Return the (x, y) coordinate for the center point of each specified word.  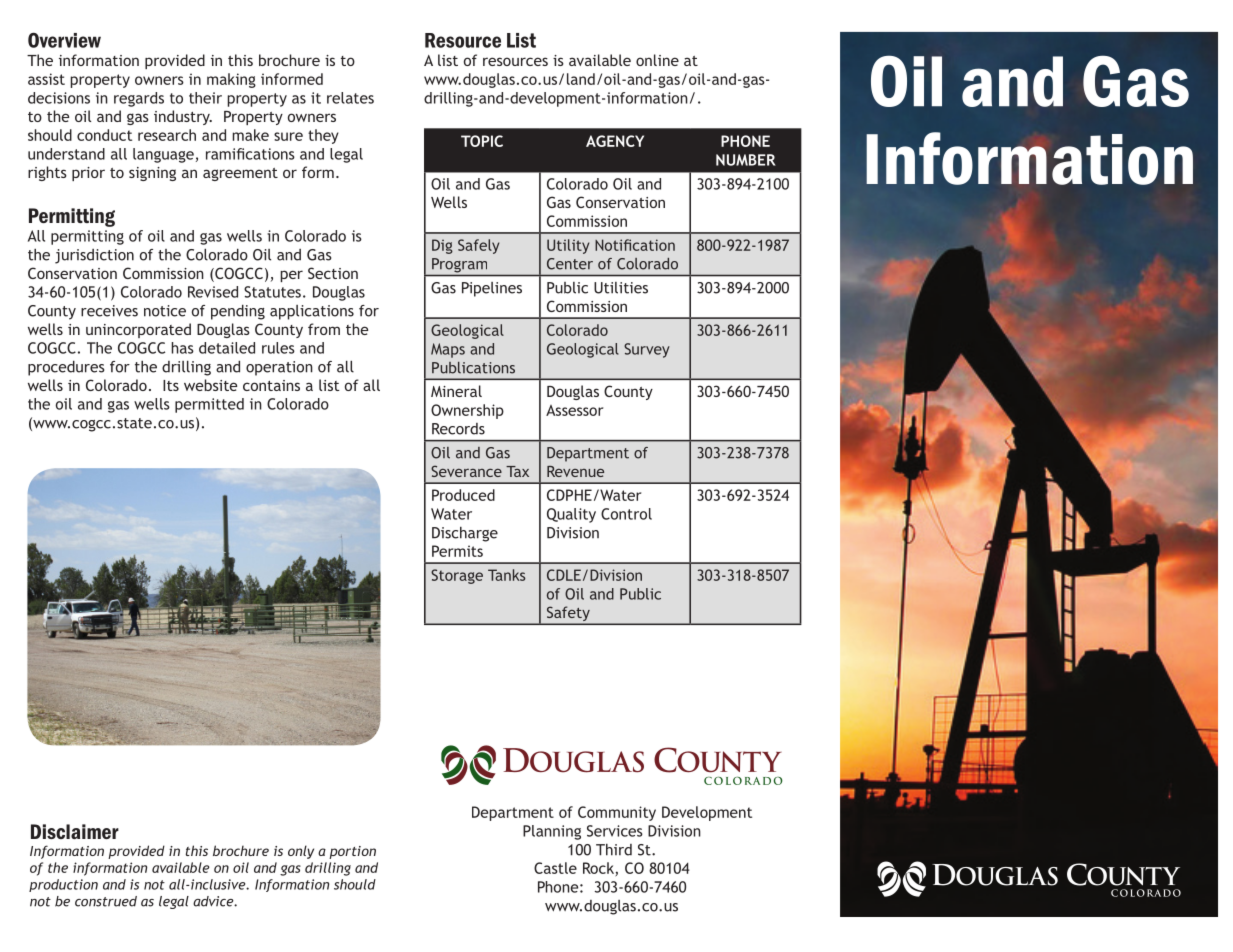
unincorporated (138, 330)
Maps (448, 350)
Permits (457, 551)
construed (106, 901)
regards (139, 99)
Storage (457, 576)
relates (350, 98)
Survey (647, 350)
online (657, 60)
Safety (568, 615)
